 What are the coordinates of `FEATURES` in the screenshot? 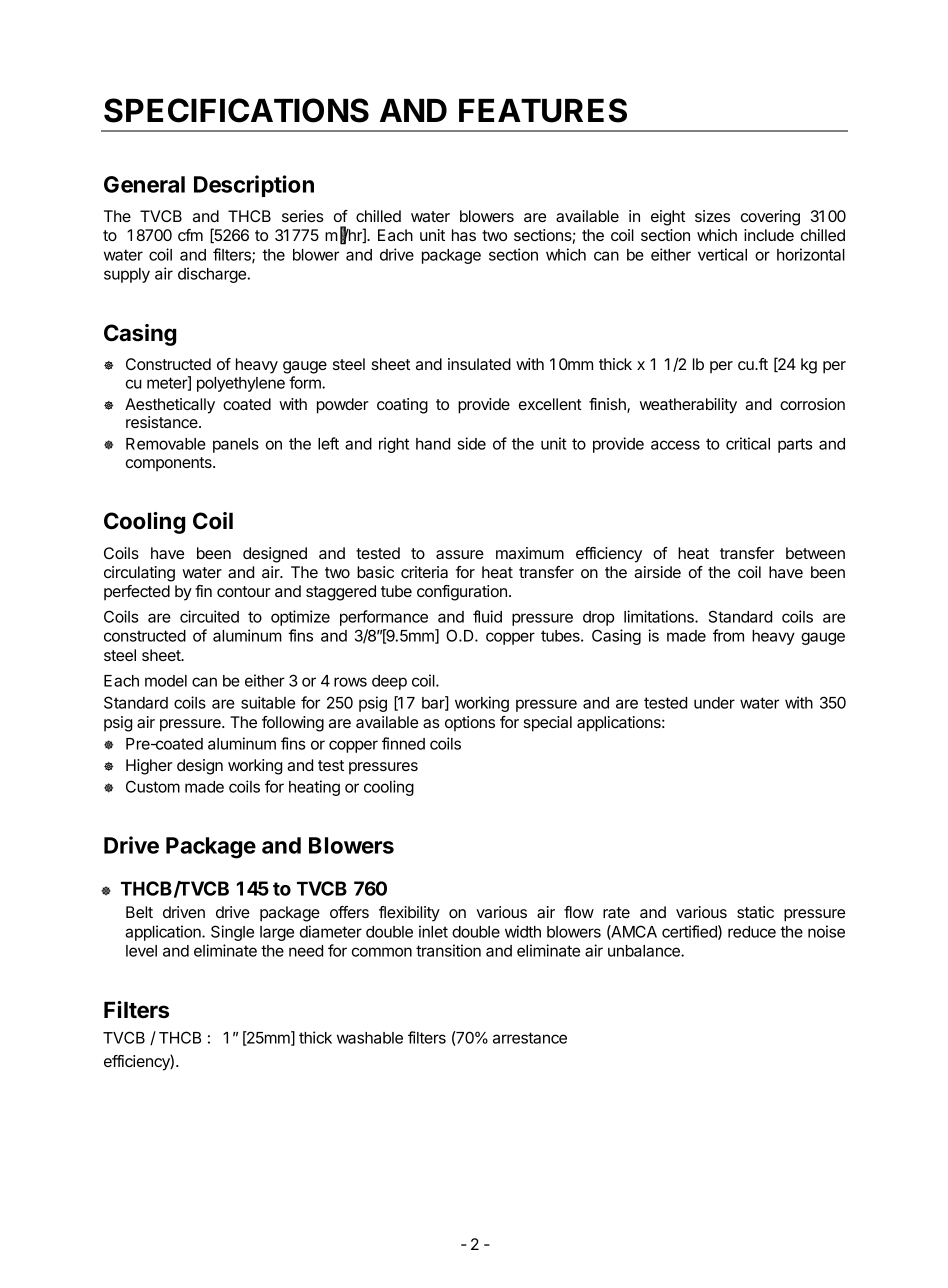 It's located at (543, 110).
